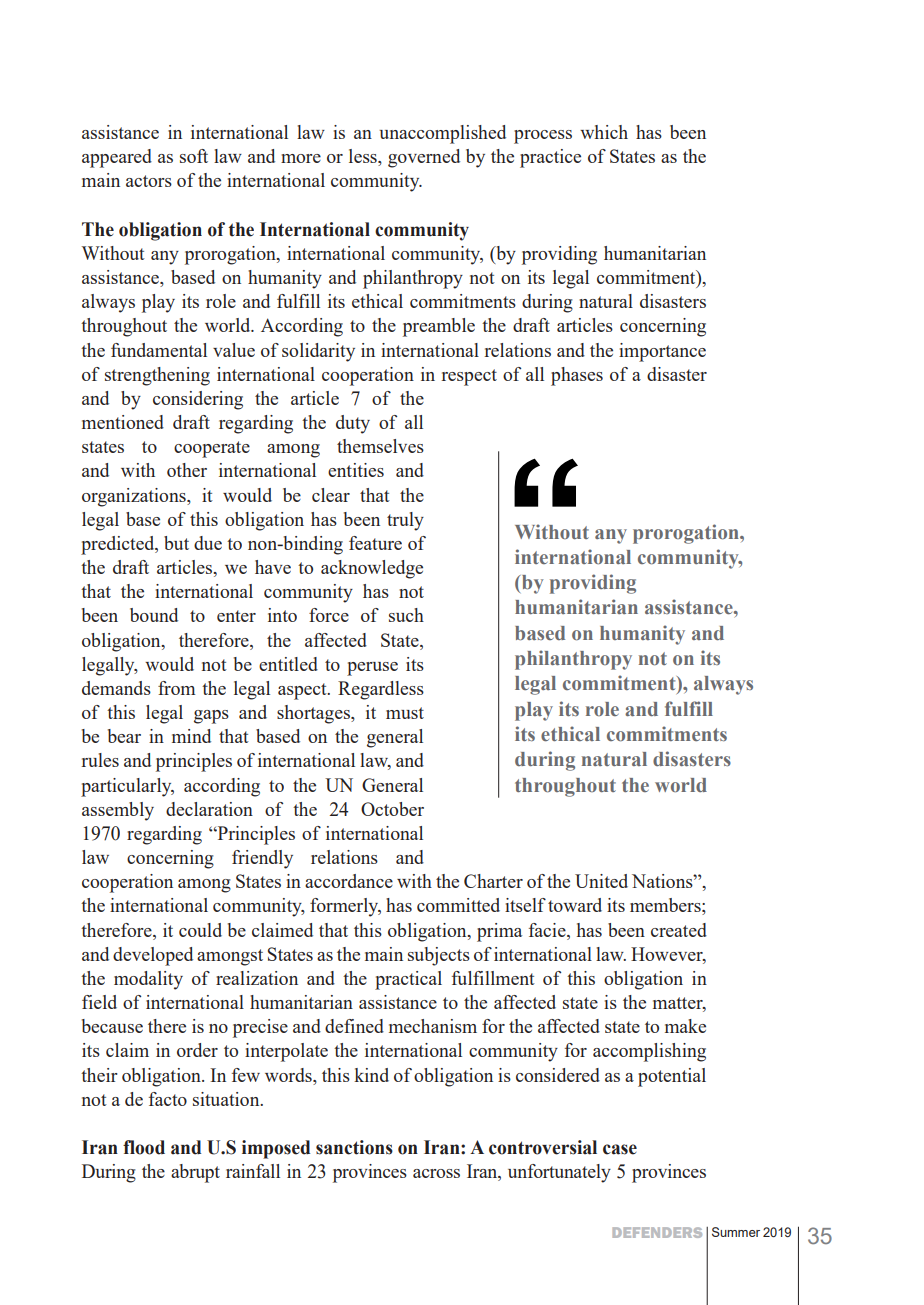 This screenshot has height=1305, width=924. What do you see at coordinates (194, 156) in the screenshot?
I see `soft` at bounding box center [194, 156].
